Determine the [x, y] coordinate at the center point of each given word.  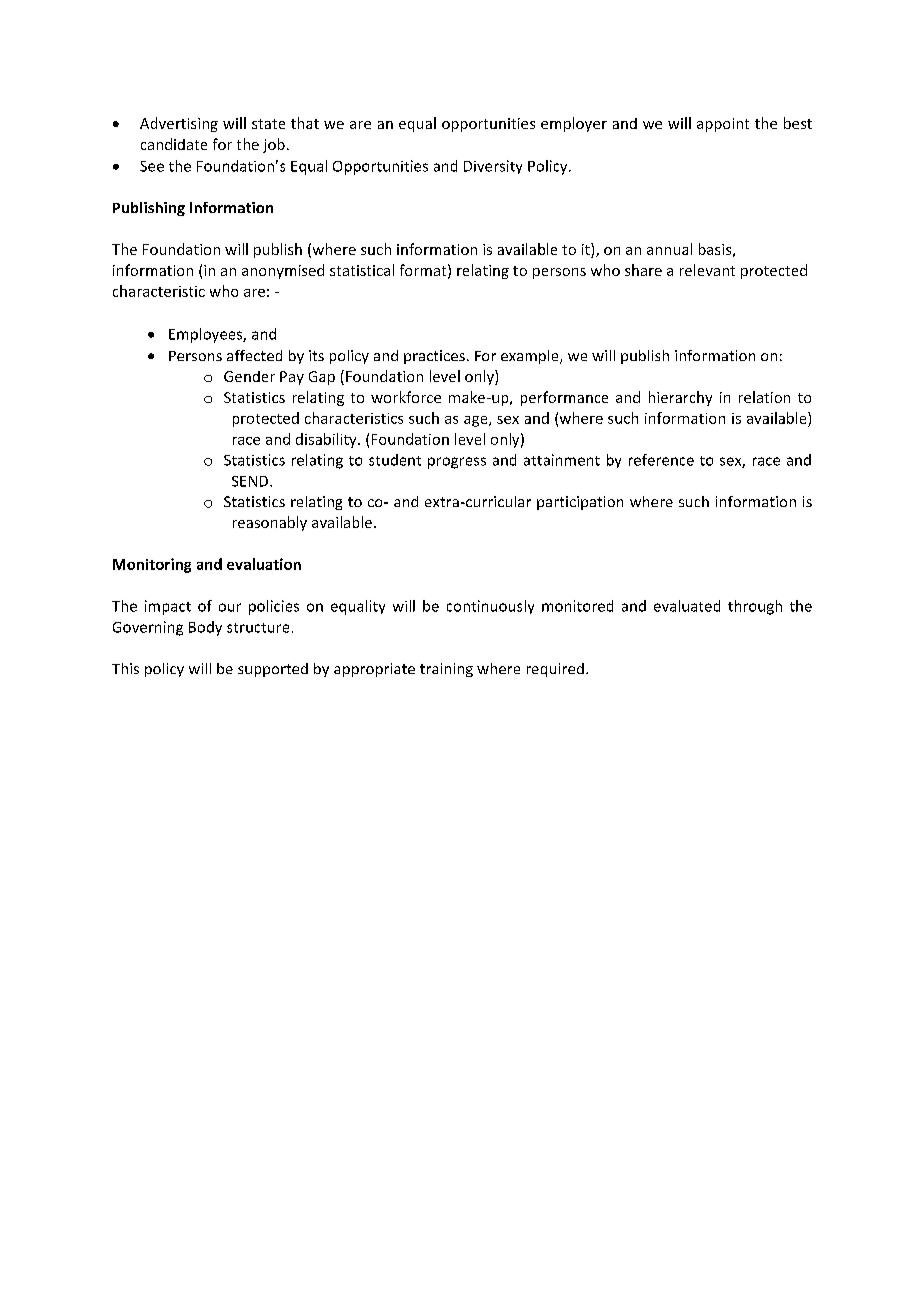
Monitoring [152, 565]
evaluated [687, 606]
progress [457, 463]
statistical [362, 270]
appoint [723, 125]
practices [434, 357]
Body [205, 628]
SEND [251, 481]
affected [254, 355]
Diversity [493, 167]
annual [669, 249]
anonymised [283, 271]
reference [661, 460]
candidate [174, 144]
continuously [490, 607]
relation [764, 397]
